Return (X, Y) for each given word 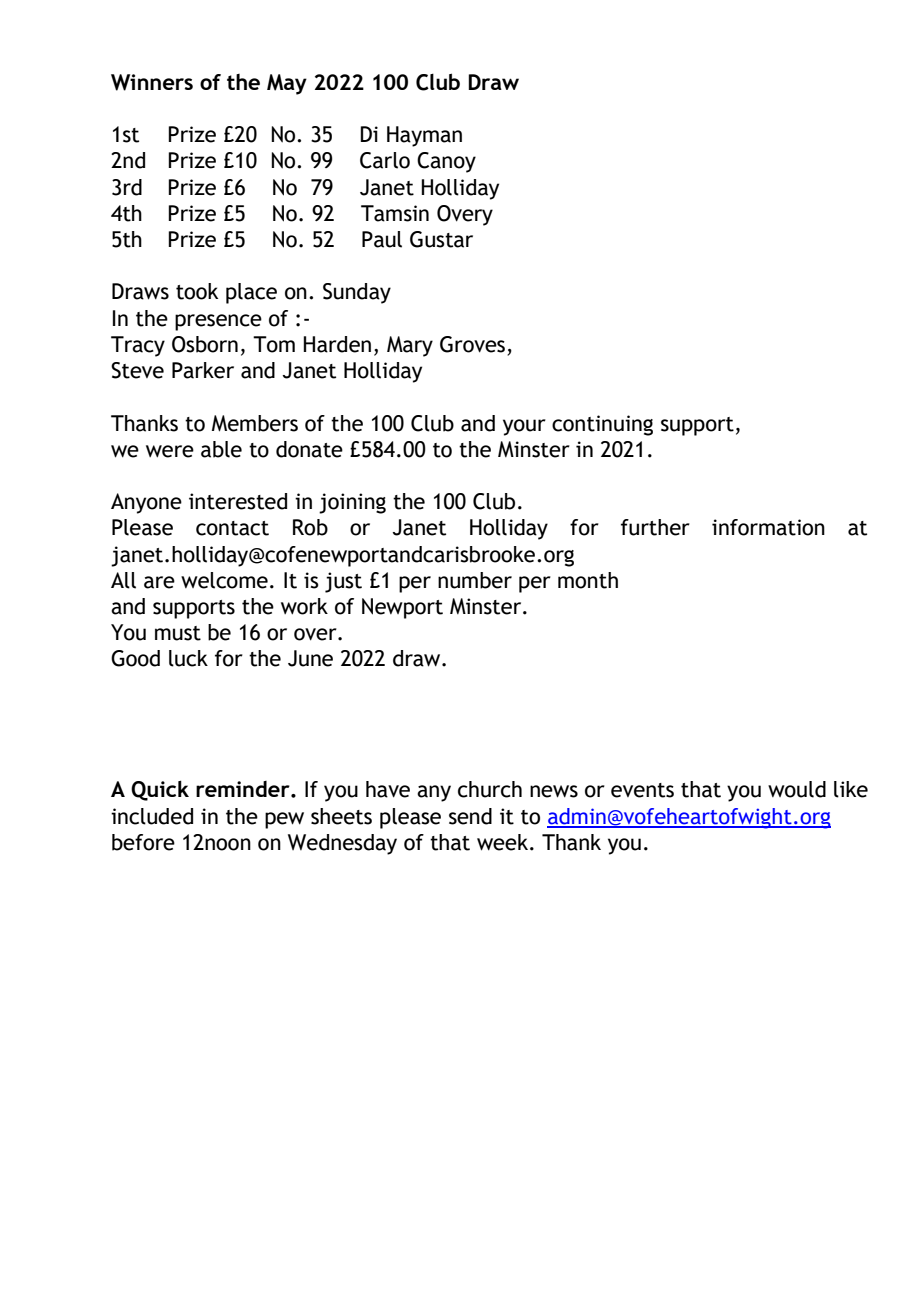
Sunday (357, 293)
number (475, 580)
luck (188, 658)
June (310, 658)
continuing (602, 425)
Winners (152, 82)
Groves (474, 345)
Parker (203, 370)
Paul (382, 239)
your (524, 427)
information (768, 527)
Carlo (385, 160)
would (797, 789)
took (197, 291)
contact (232, 528)
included (152, 816)
